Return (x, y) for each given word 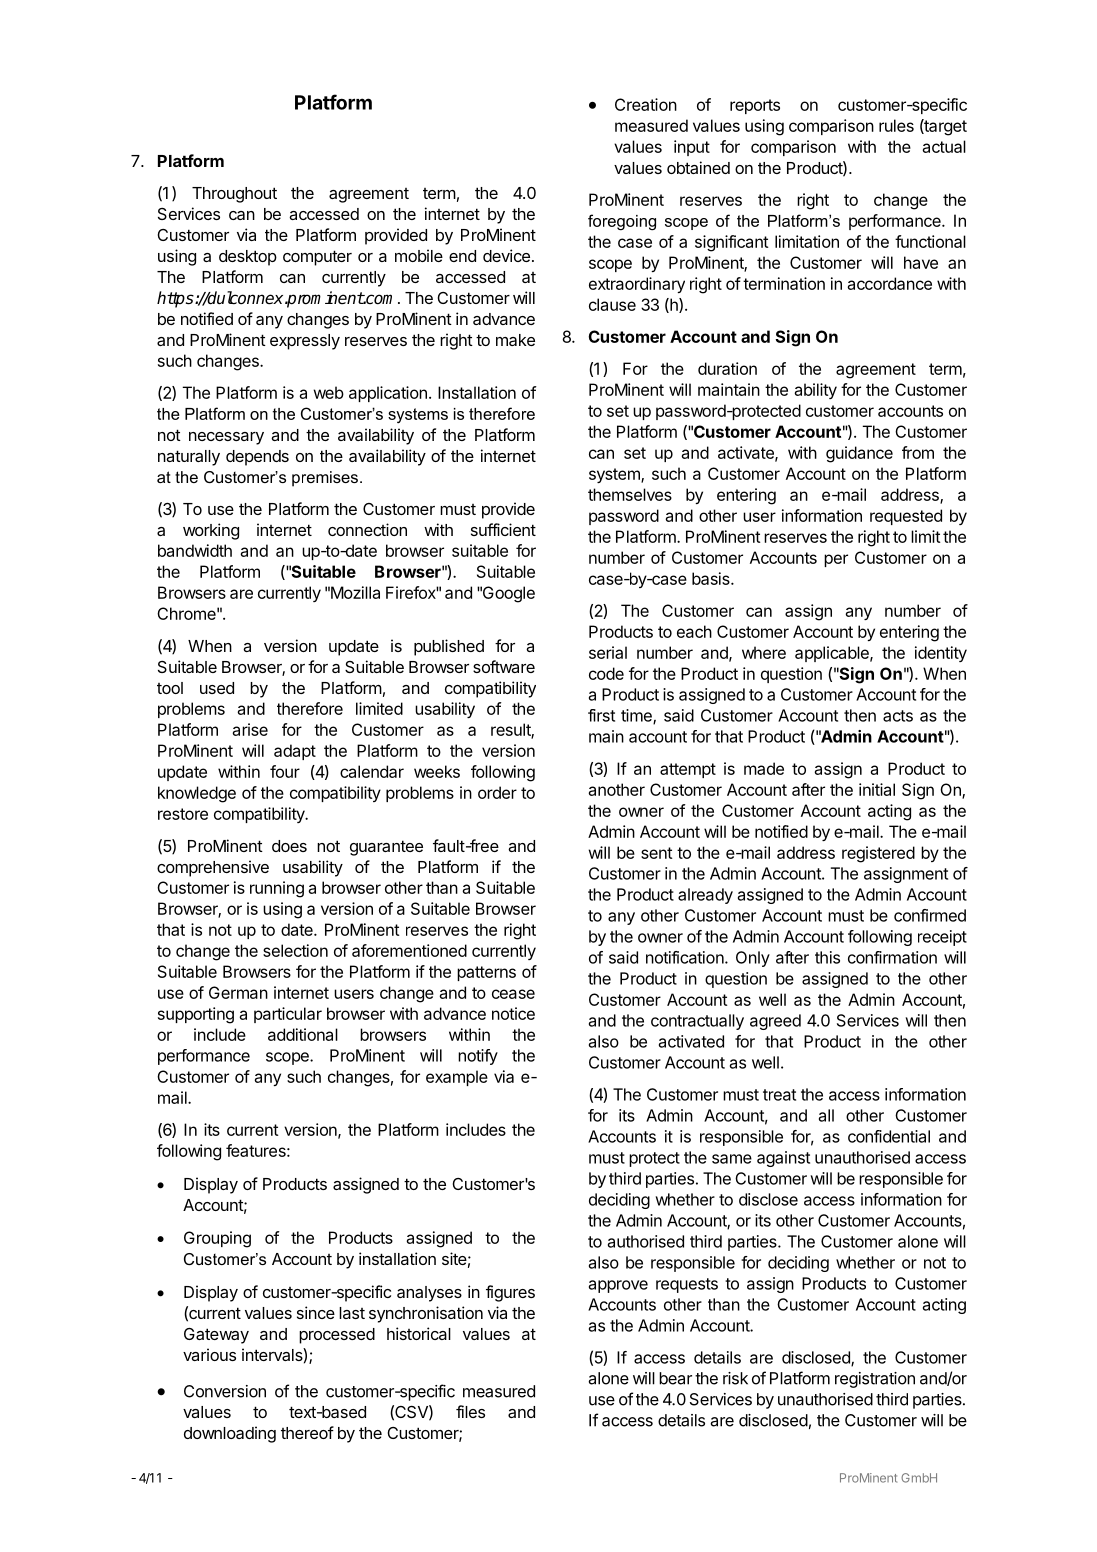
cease (513, 994)
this (827, 957)
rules (896, 125)
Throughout (234, 195)
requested (906, 517)
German (238, 992)
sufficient (503, 529)
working (211, 531)
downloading (230, 1434)
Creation (646, 104)
